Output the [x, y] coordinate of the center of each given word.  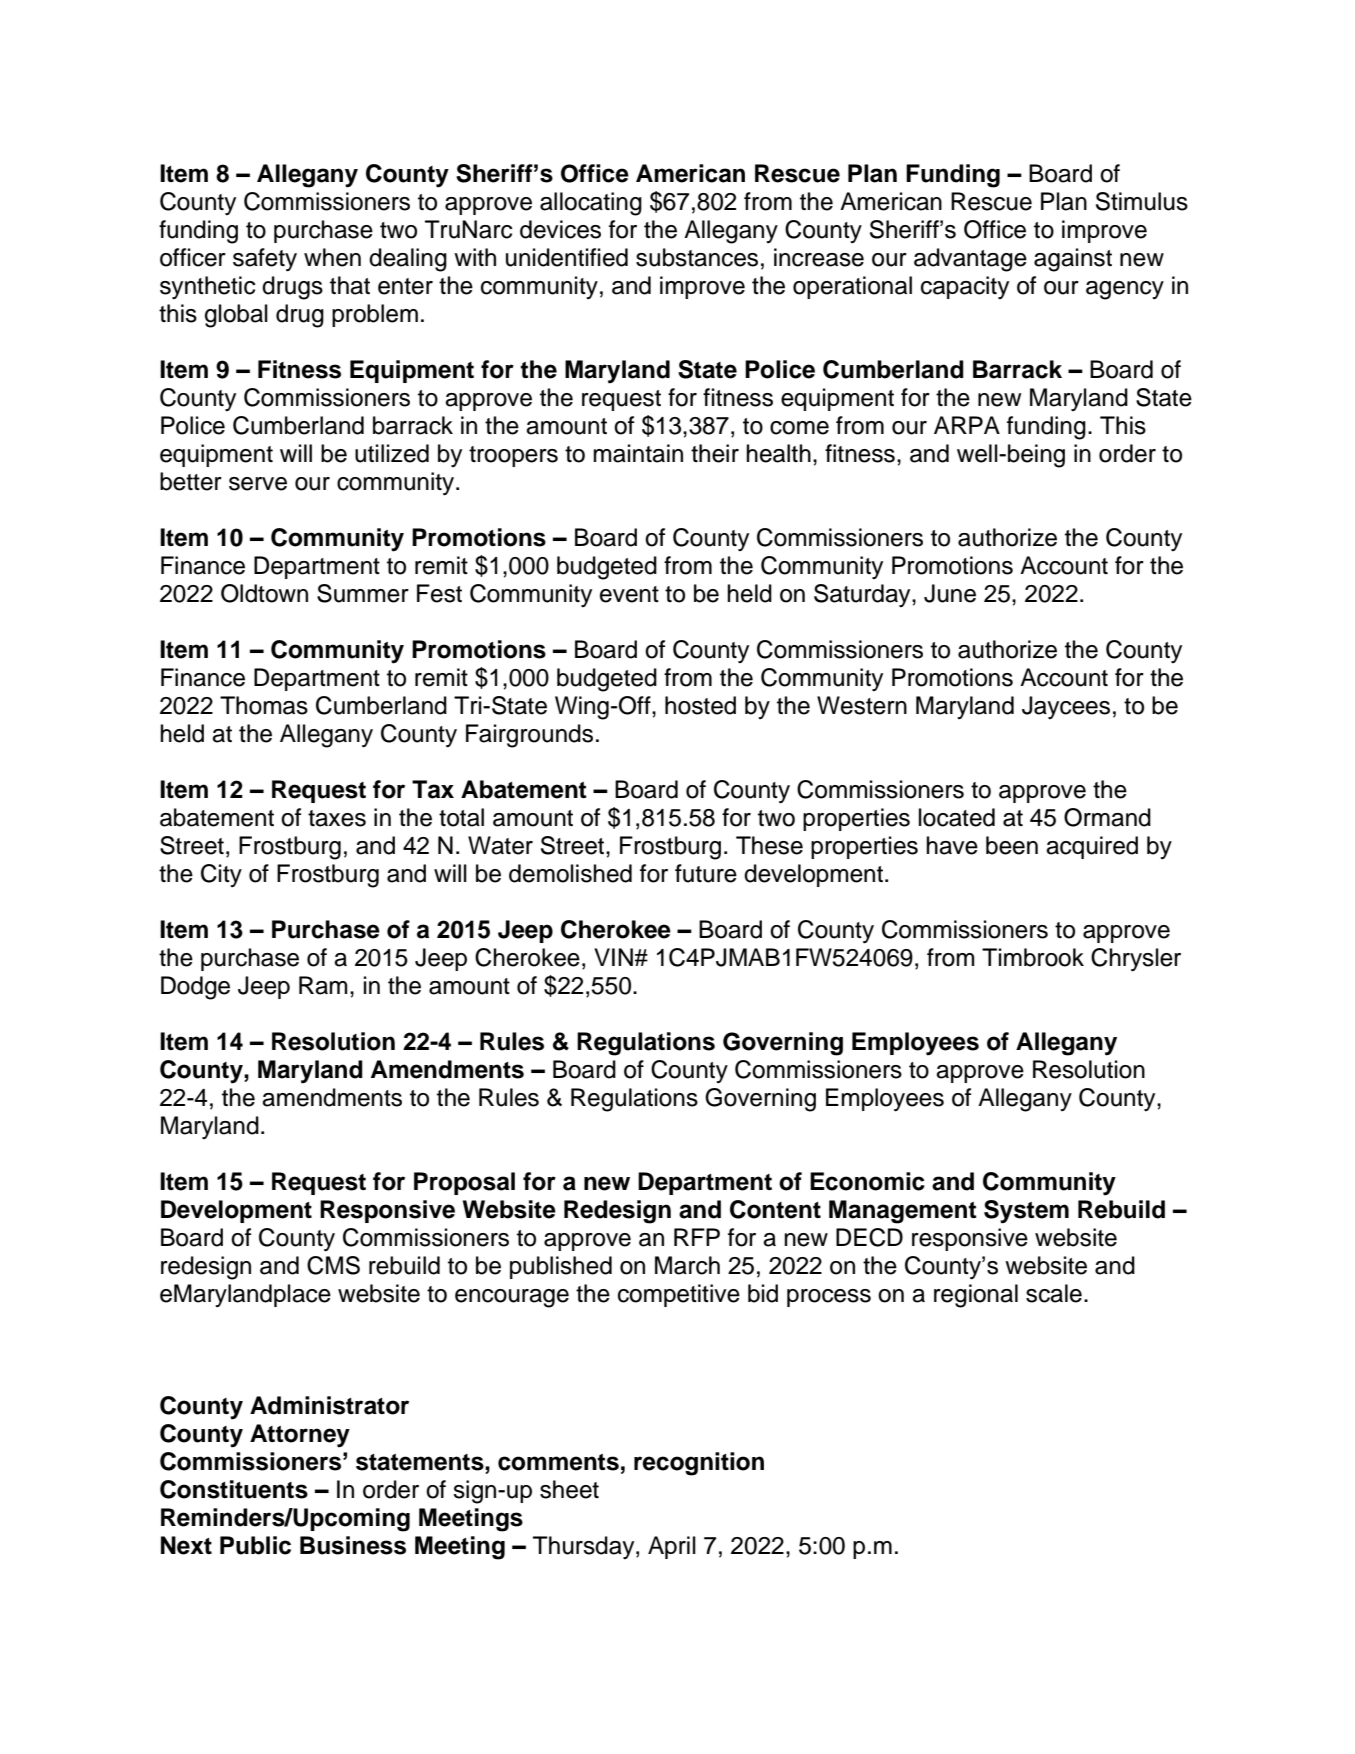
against [1073, 260]
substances [697, 257]
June [950, 593]
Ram [323, 985]
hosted [700, 705]
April [672, 1547]
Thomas [264, 705]
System [1026, 1212]
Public [255, 1545]
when [332, 257]
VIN [613, 957]
